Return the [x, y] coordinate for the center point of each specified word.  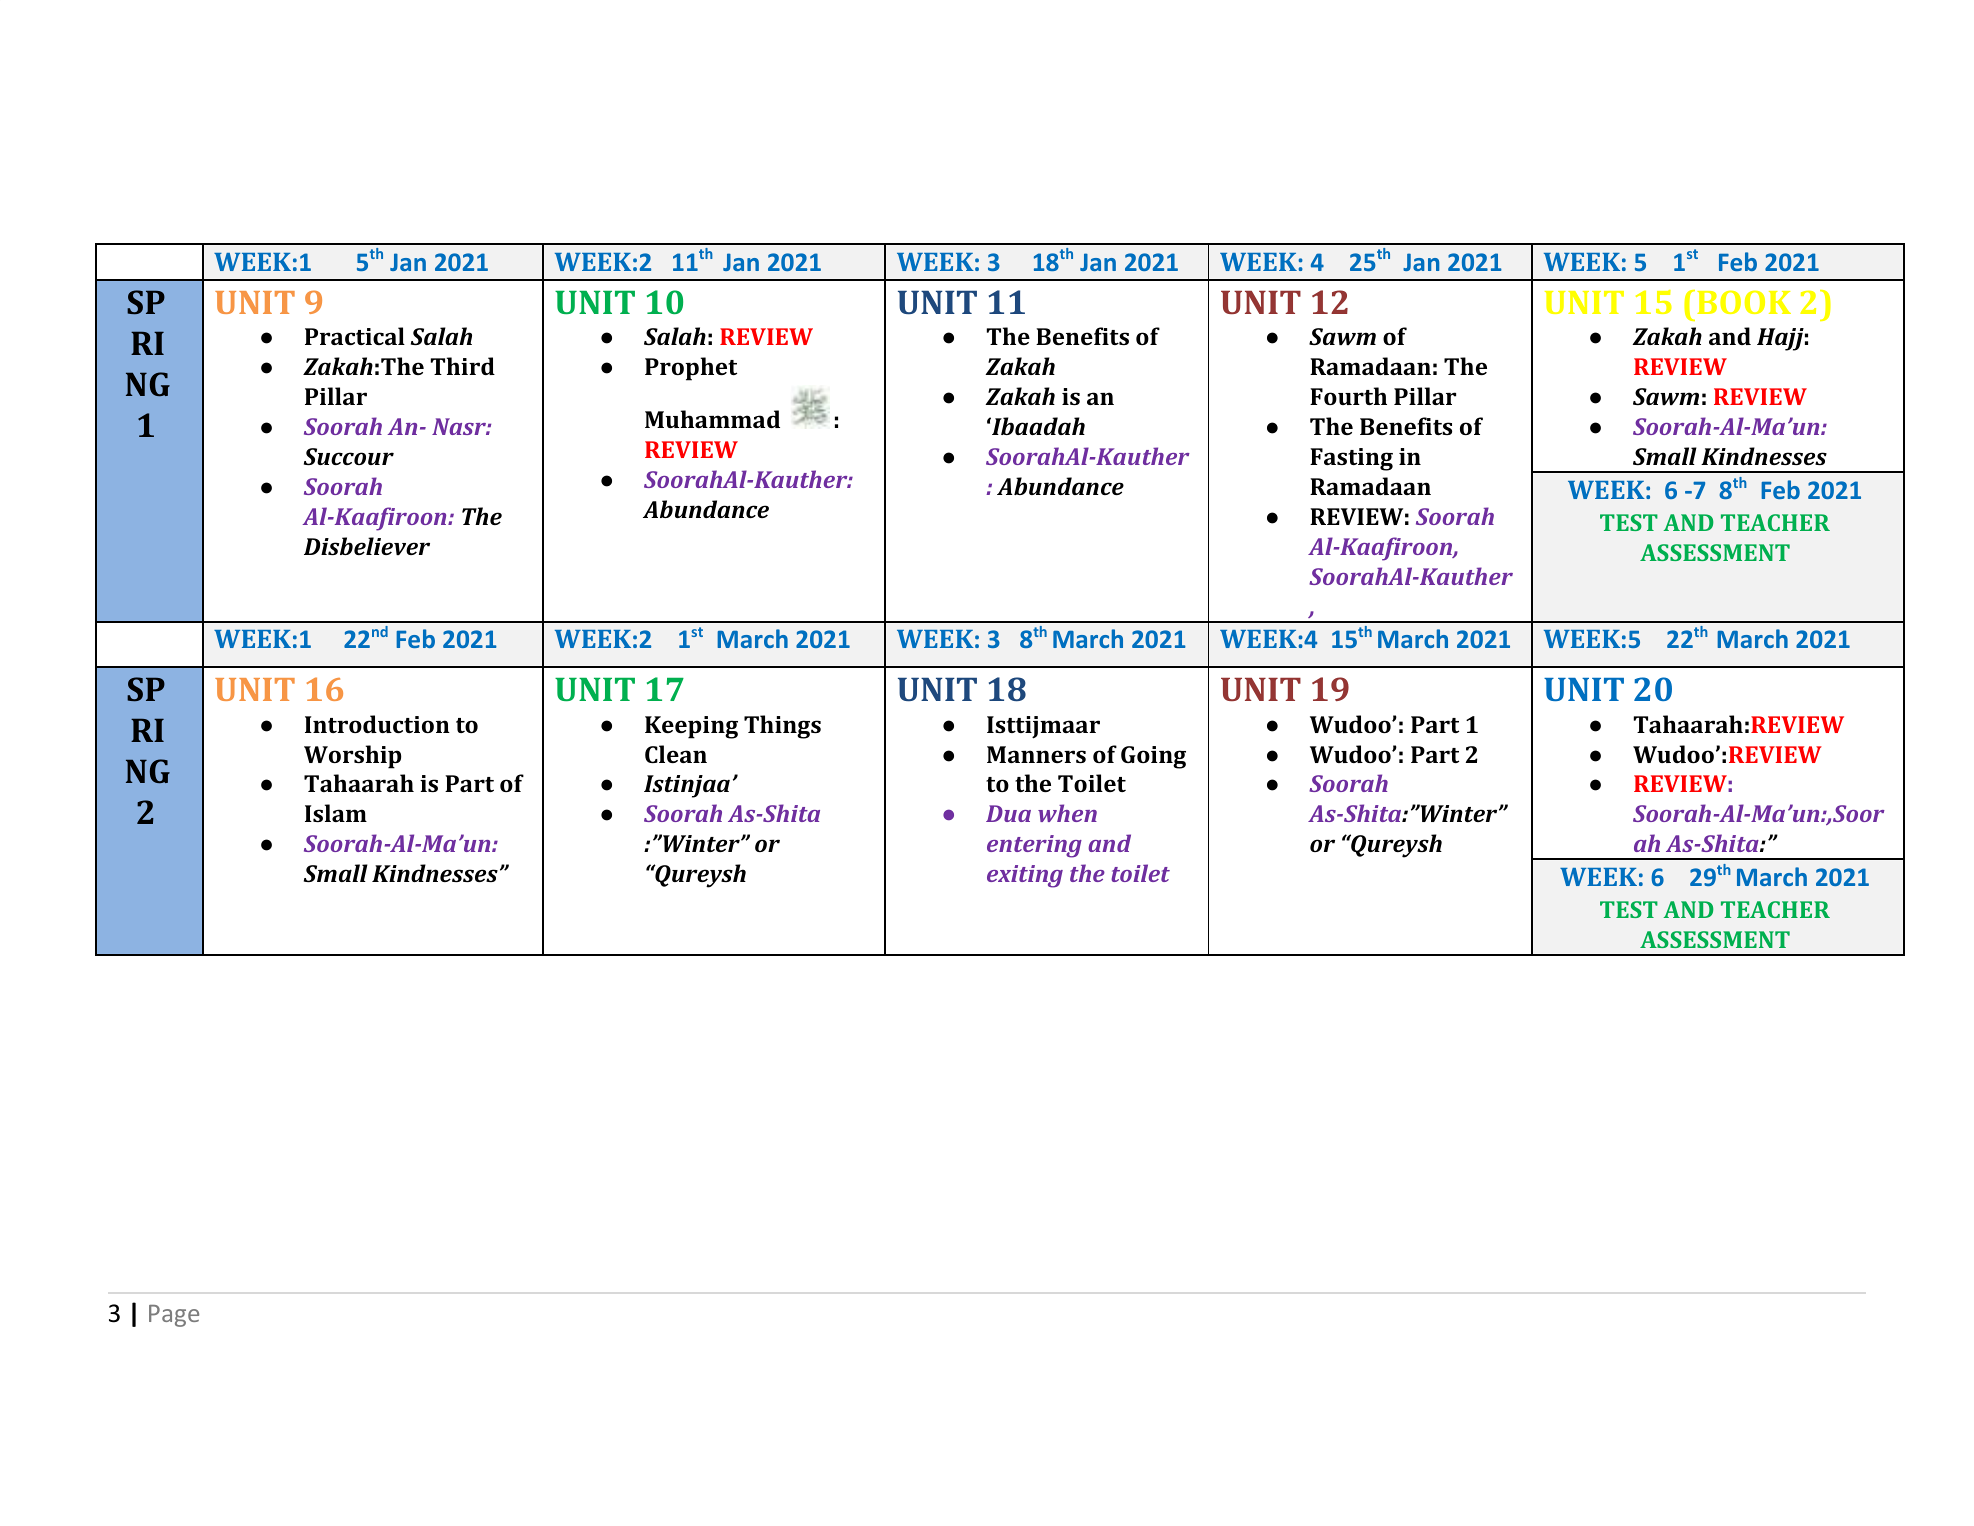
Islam [336, 813]
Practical [355, 336]
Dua [1008, 813]
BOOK [1744, 302]
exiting [1025, 876]
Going [1153, 757]
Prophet [691, 369]
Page [174, 1316]
